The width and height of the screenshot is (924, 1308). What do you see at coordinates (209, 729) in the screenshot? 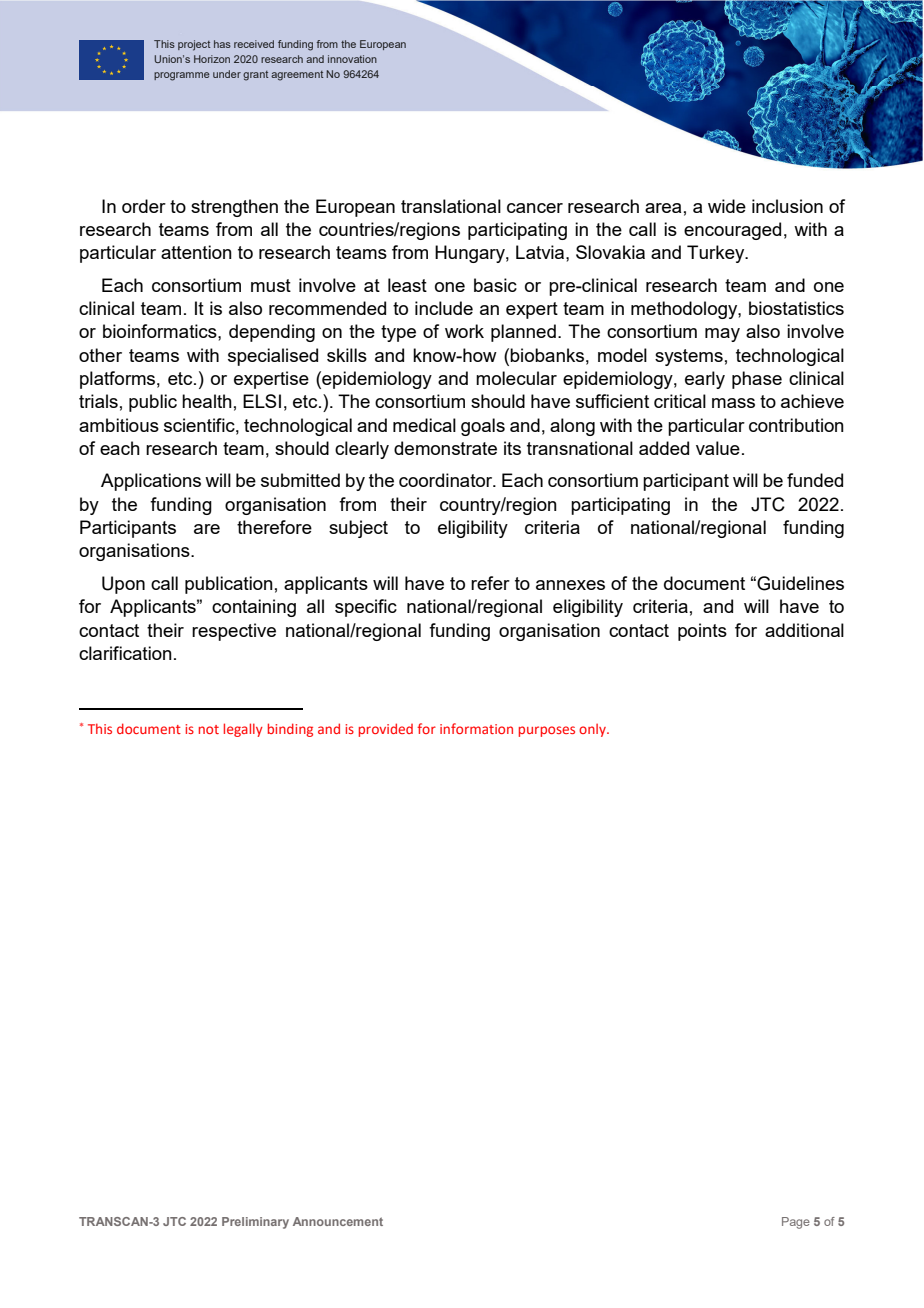
I see `not` at bounding box center [209, 729].
